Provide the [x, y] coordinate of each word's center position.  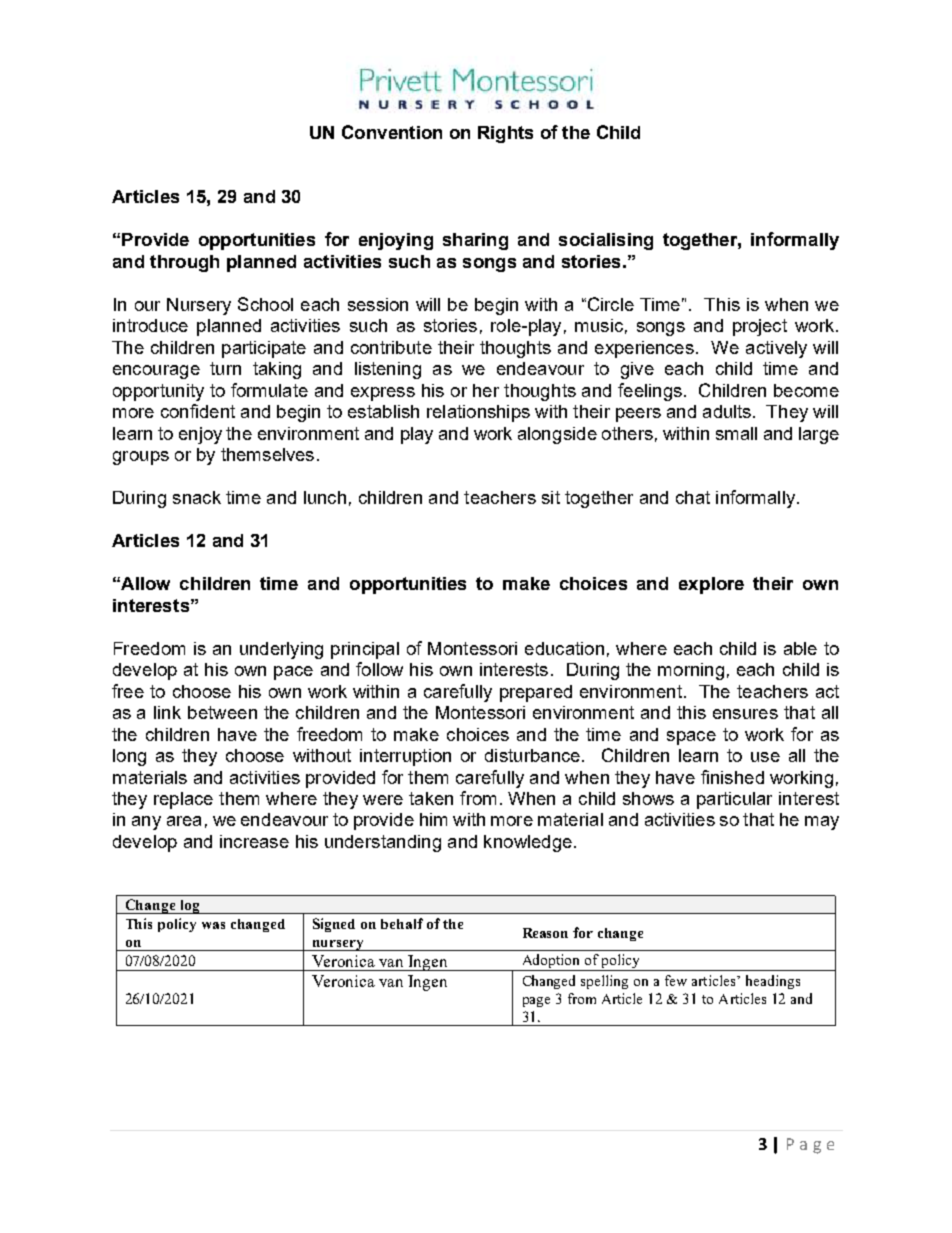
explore [711, 585]
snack [197, 497]
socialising [606, 241]
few [676, 980]
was [213, 925]
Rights [505, 134]
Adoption [551, 962]
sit [551, 497]
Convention [392, 132]
